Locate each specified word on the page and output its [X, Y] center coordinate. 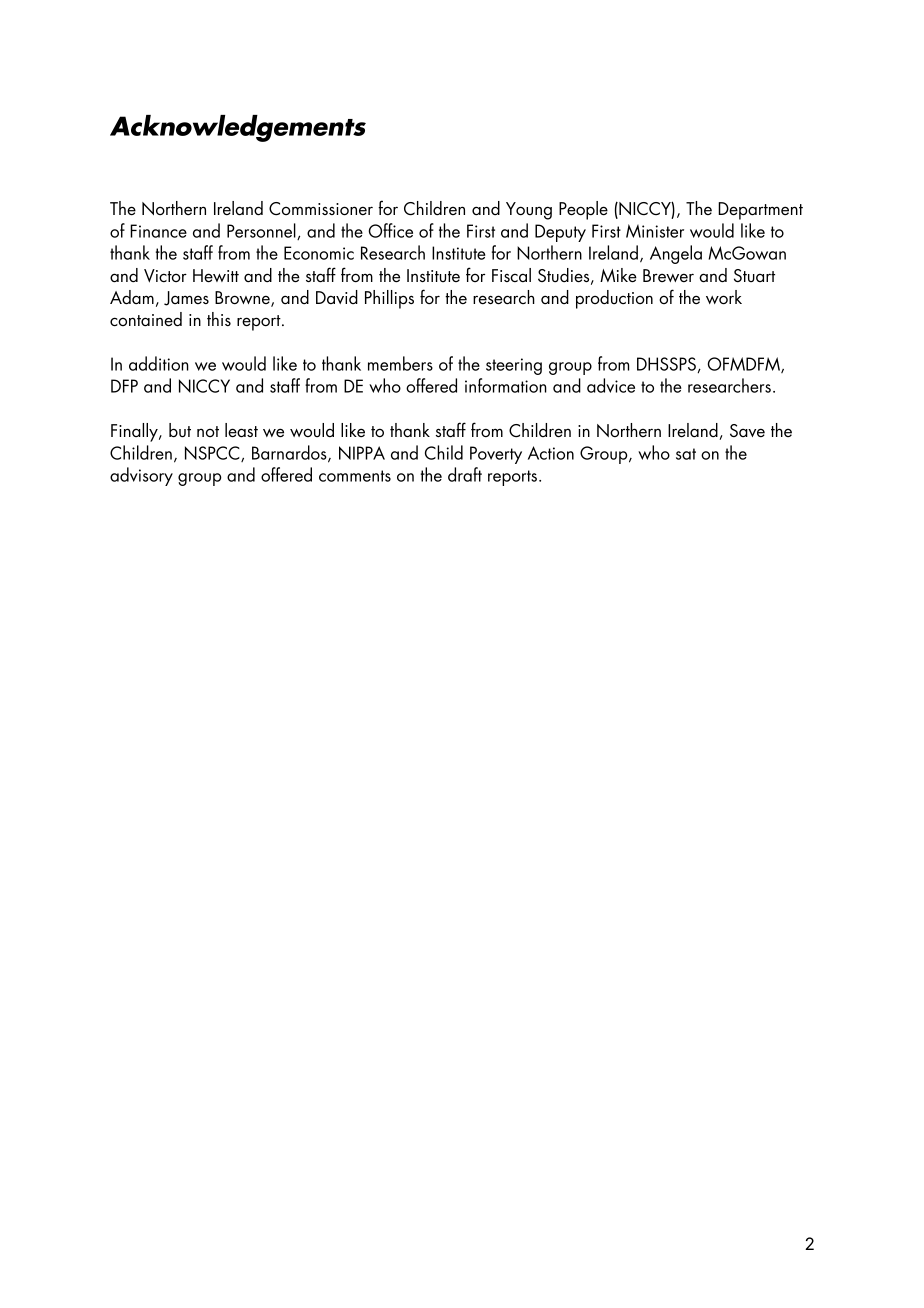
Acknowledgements [238, 128]
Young [529, 211]
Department [760, 211]
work [724, 297]
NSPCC [213, 454]
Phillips [389, 299]
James [186, 298]
